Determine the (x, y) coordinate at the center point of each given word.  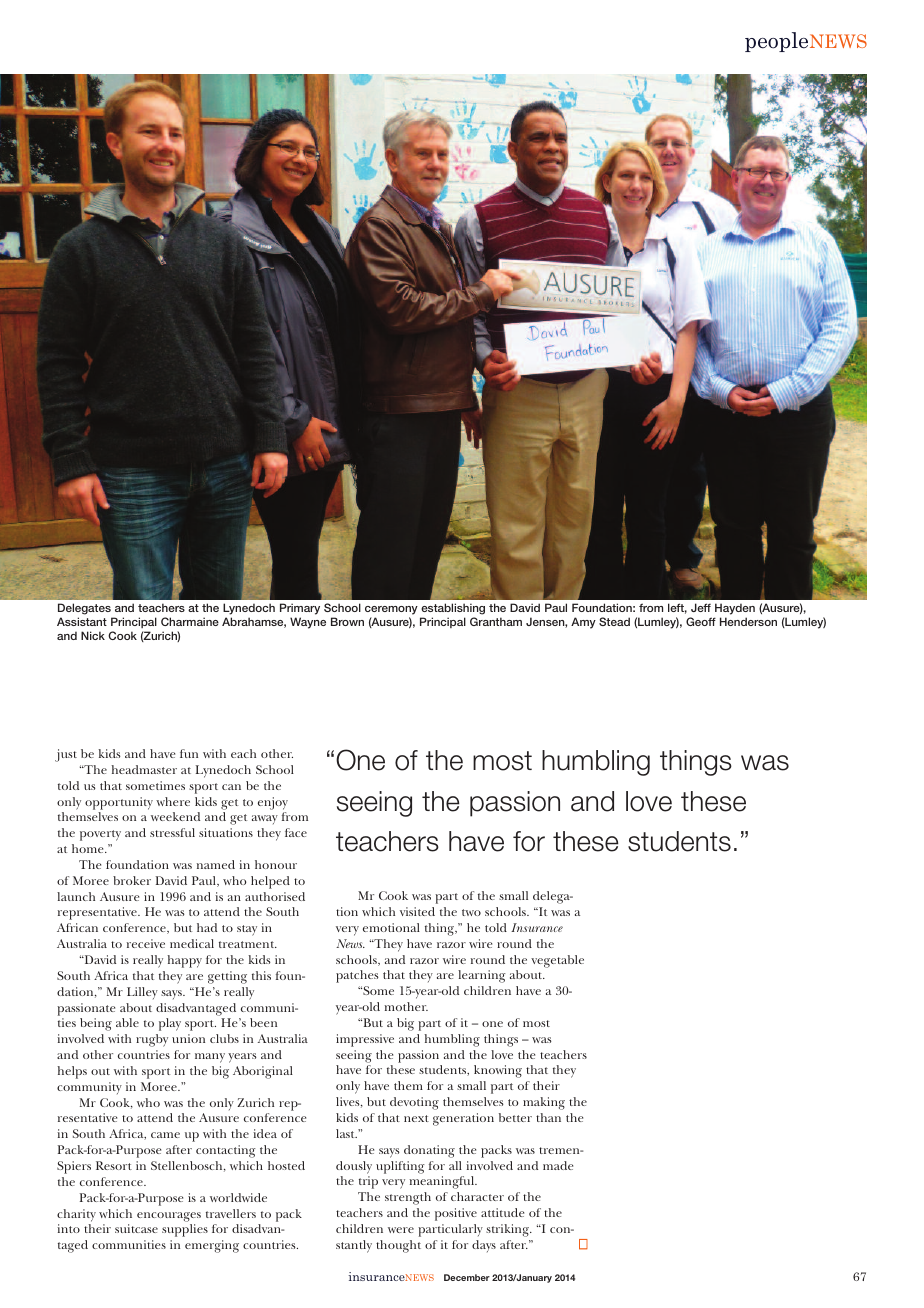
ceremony (391, 612)
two (471, 912)
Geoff (701, 621)
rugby (152, 1040)
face (296, 832)
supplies (185, 1230)
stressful (172, 832)
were (401, 1230)
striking (509, 1230)
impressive (365, 1040)
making (544, 1103)
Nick (93, 635)
